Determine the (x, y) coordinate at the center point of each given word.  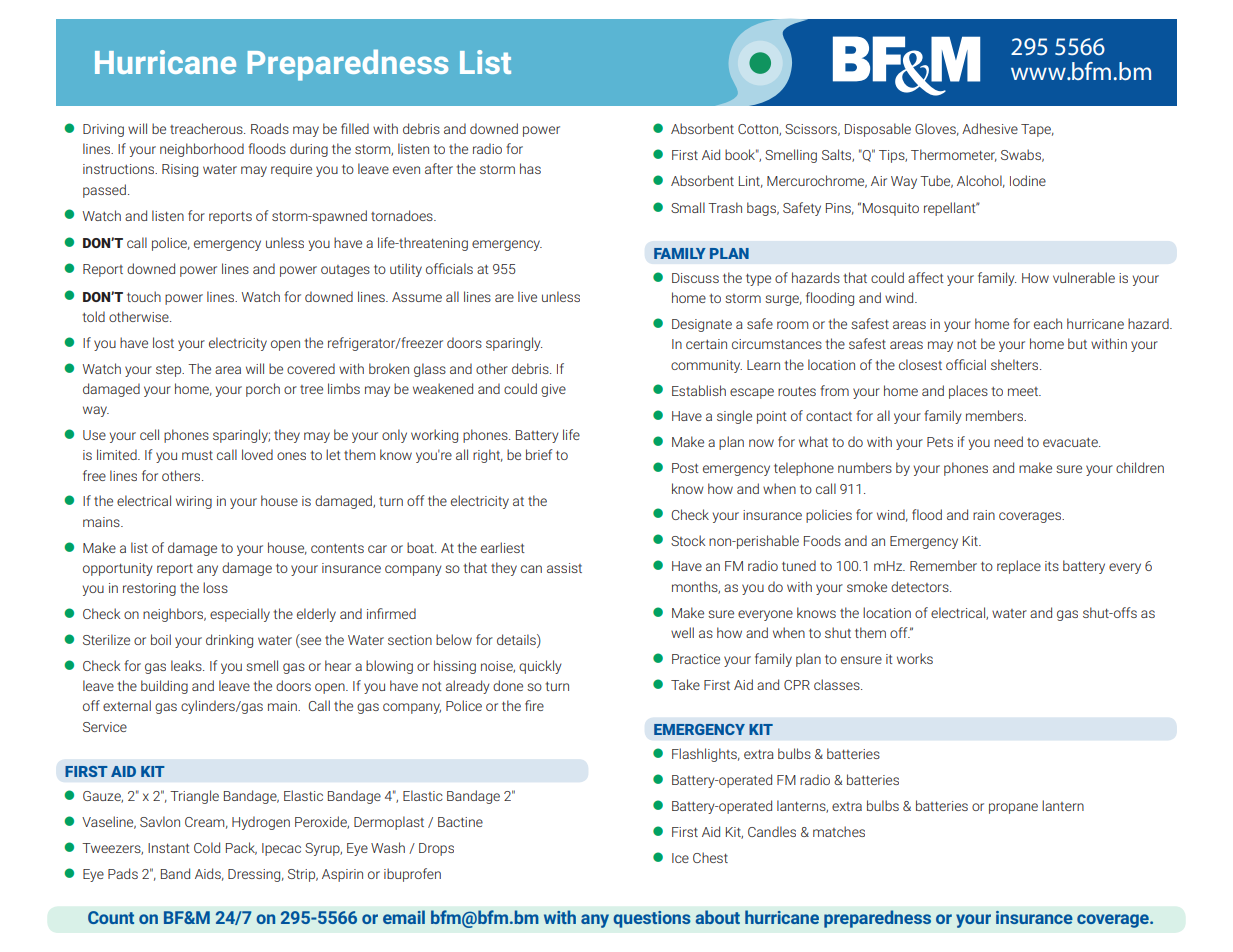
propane (1013, 808)
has (530, 168)
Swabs (1022, 155)
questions (652, 919)
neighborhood (202, 150)
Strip (303, 875)
